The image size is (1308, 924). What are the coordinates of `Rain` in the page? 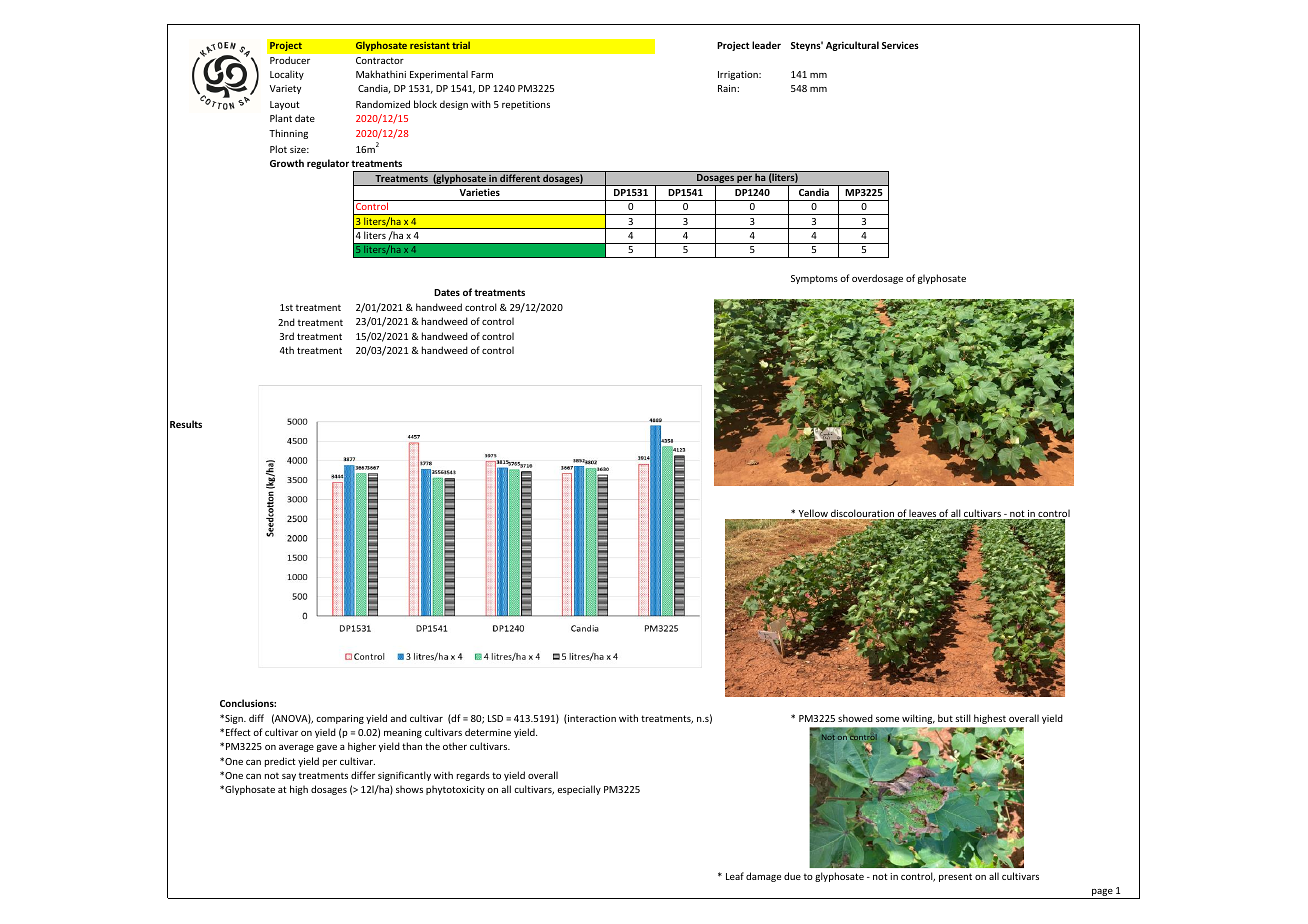 It's located at (728, 88).
